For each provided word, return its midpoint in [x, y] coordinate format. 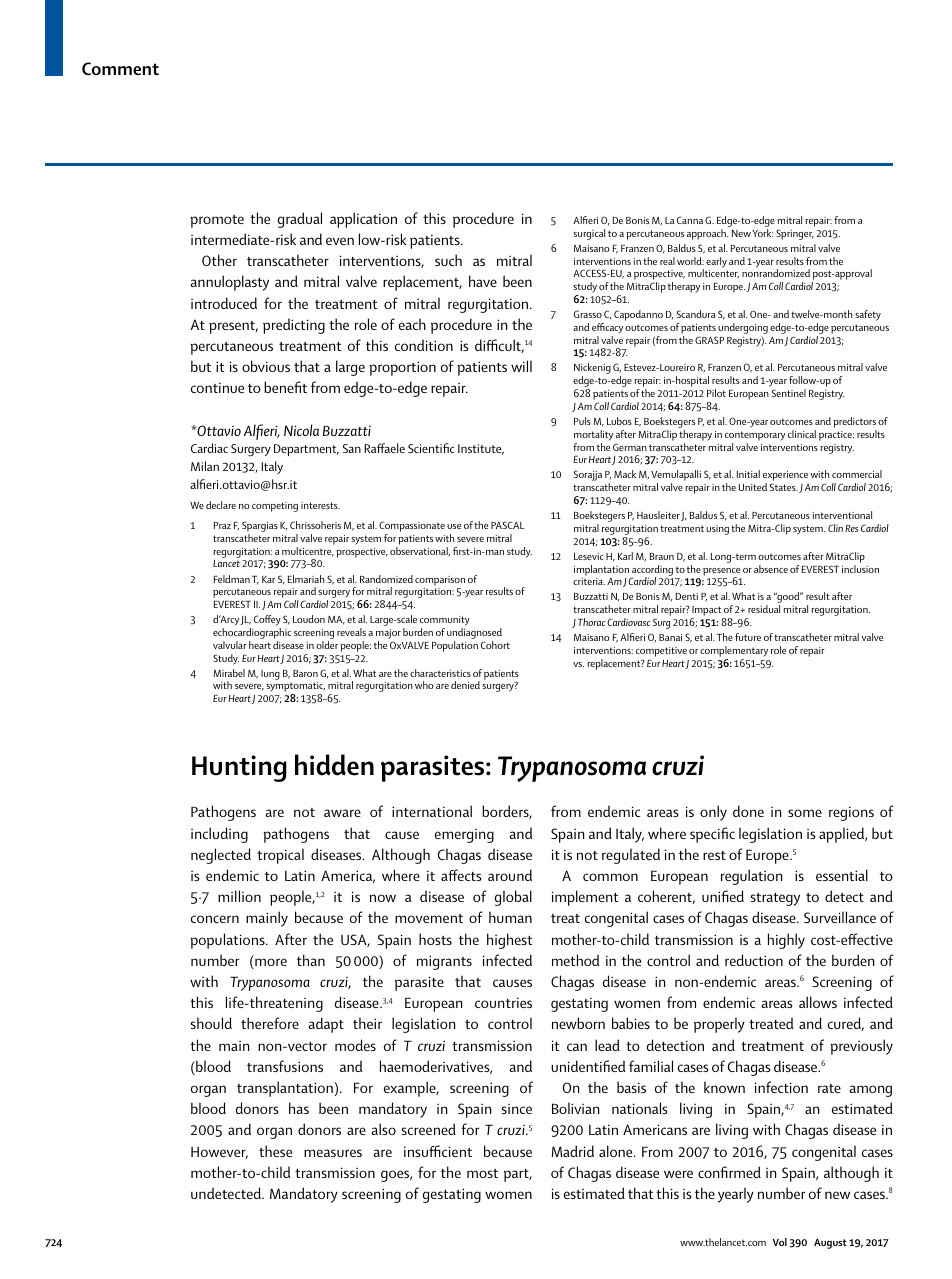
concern [215, 919]
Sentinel [789, 393]
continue [217, 387]
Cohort [495, 645]
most [482, 1173]
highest [509, 941]
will [521, 366]
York [762, 233]
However [219, 1152]
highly [786, 941]
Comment [120, 68]
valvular [230, 645]
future [748, 637]
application [363, 220]
